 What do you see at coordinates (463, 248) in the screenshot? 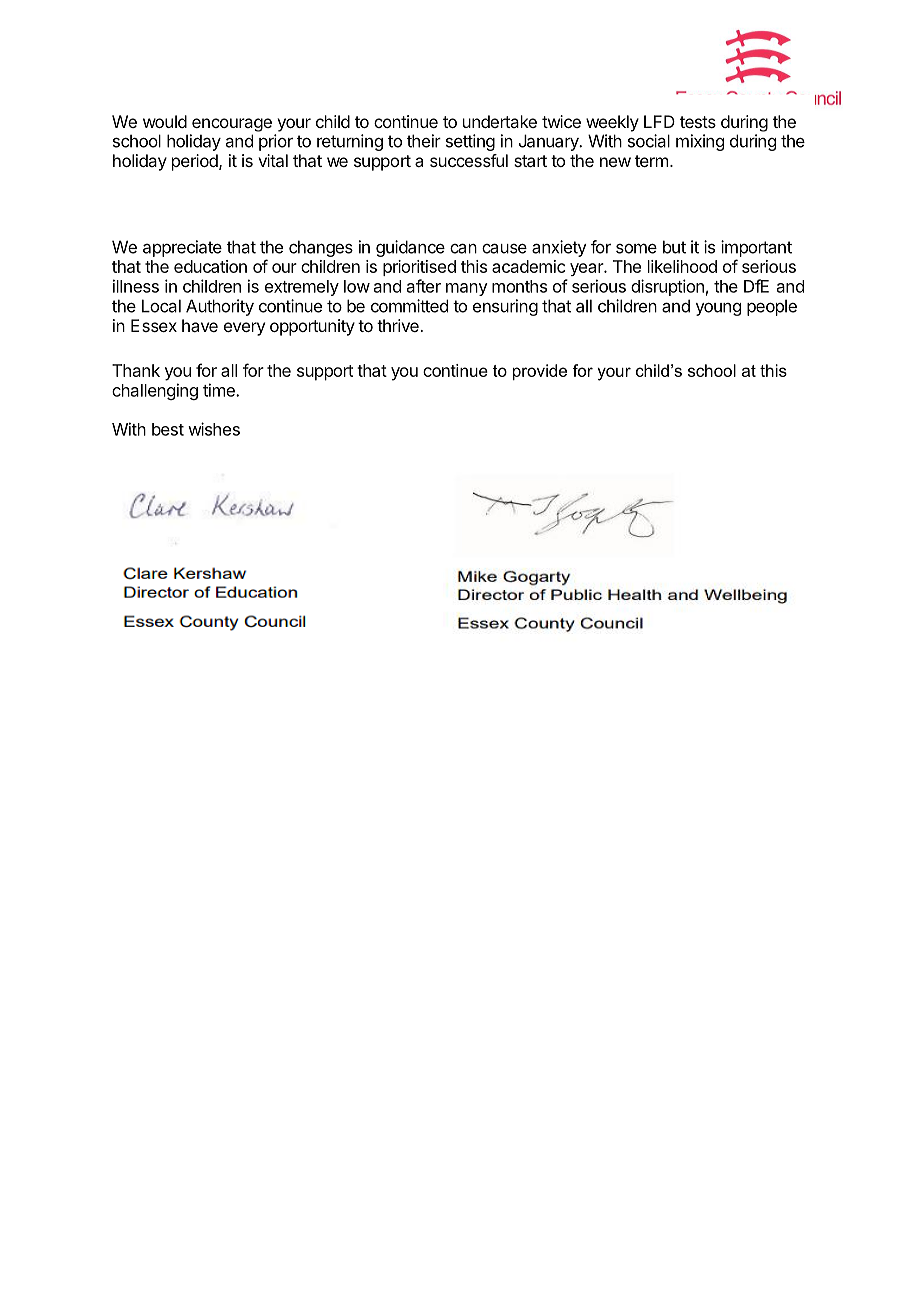
I see `can` at bounding box center [463, 248].
